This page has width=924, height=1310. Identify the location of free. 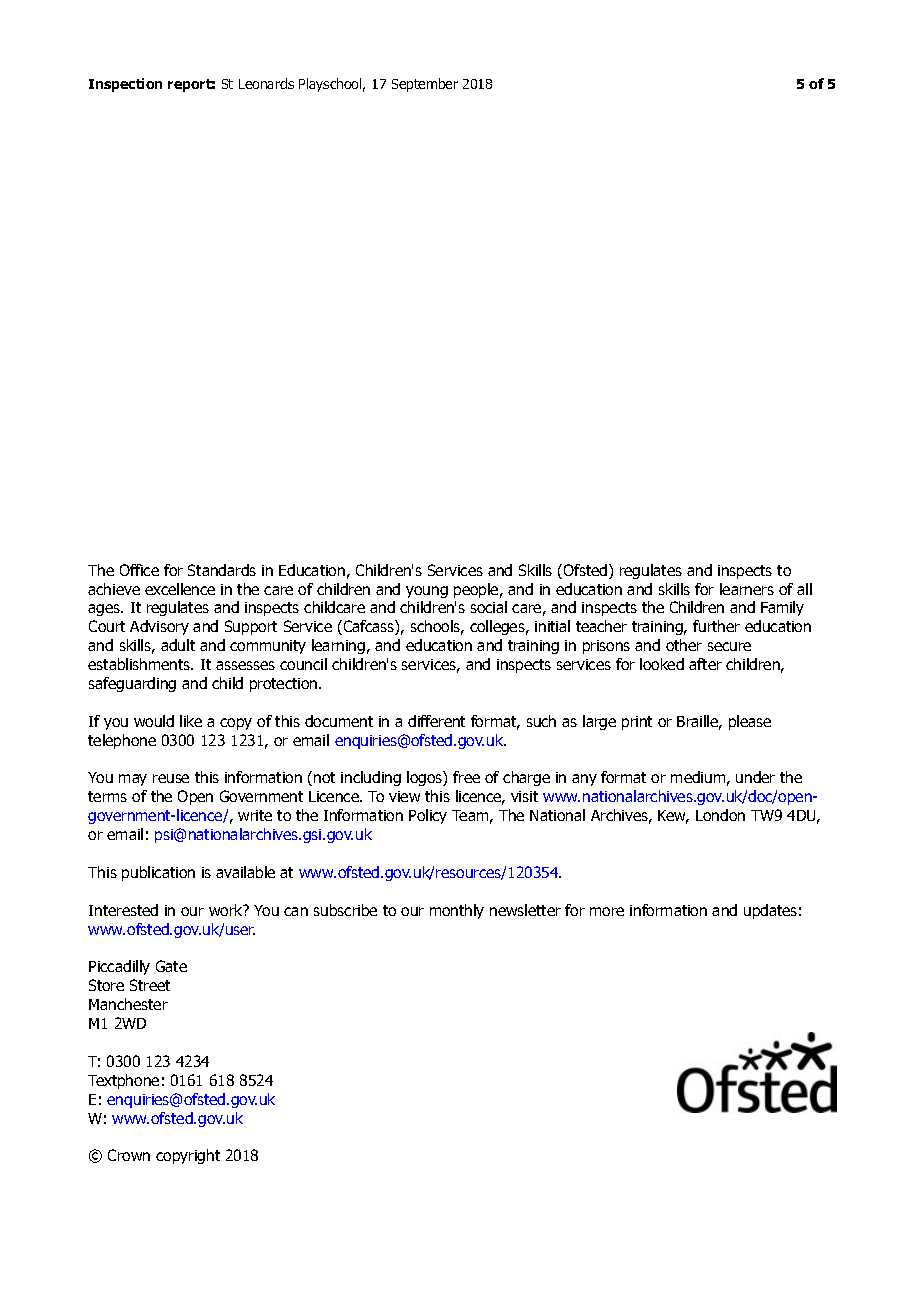
(466, 777).
